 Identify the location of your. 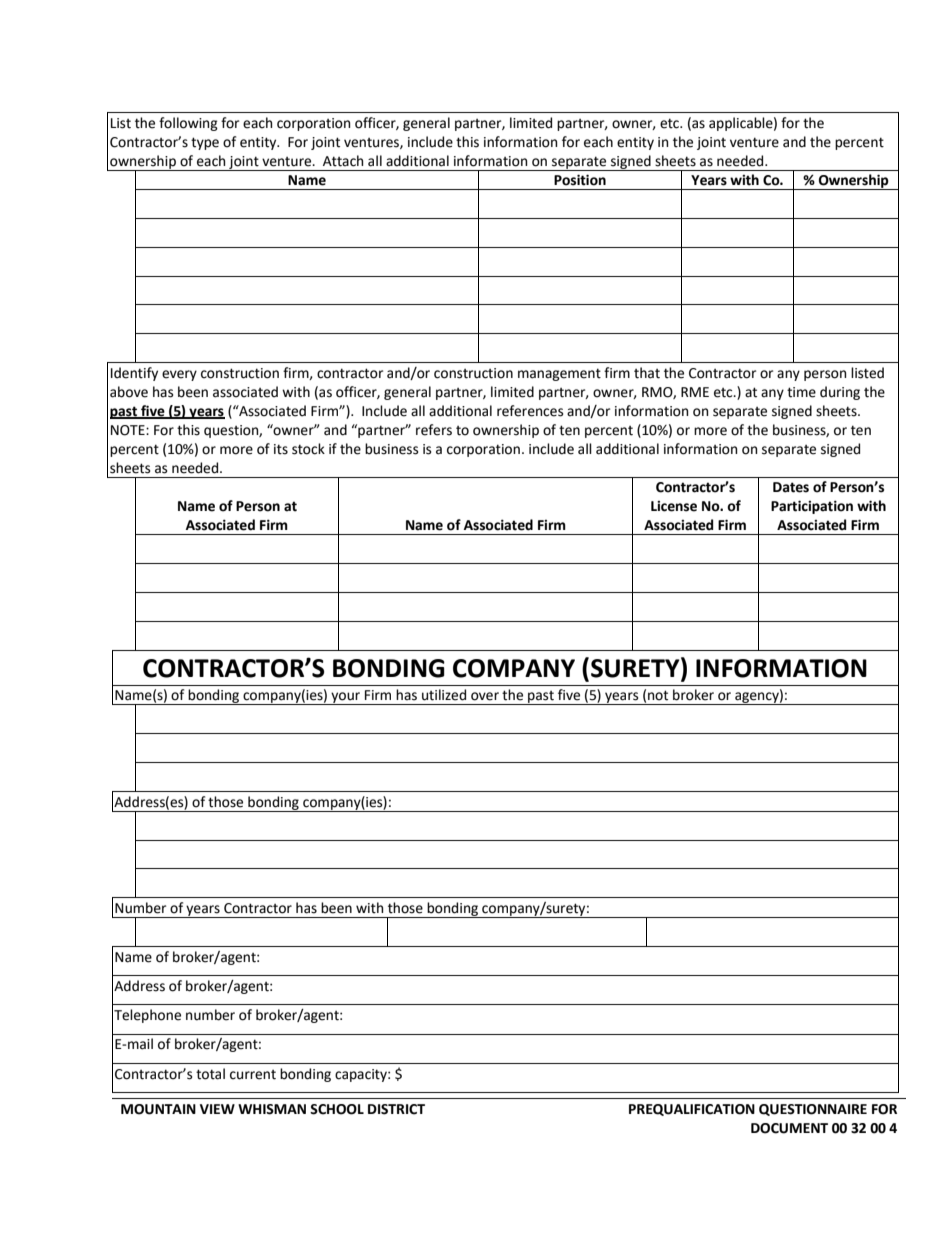
(346, 698).
